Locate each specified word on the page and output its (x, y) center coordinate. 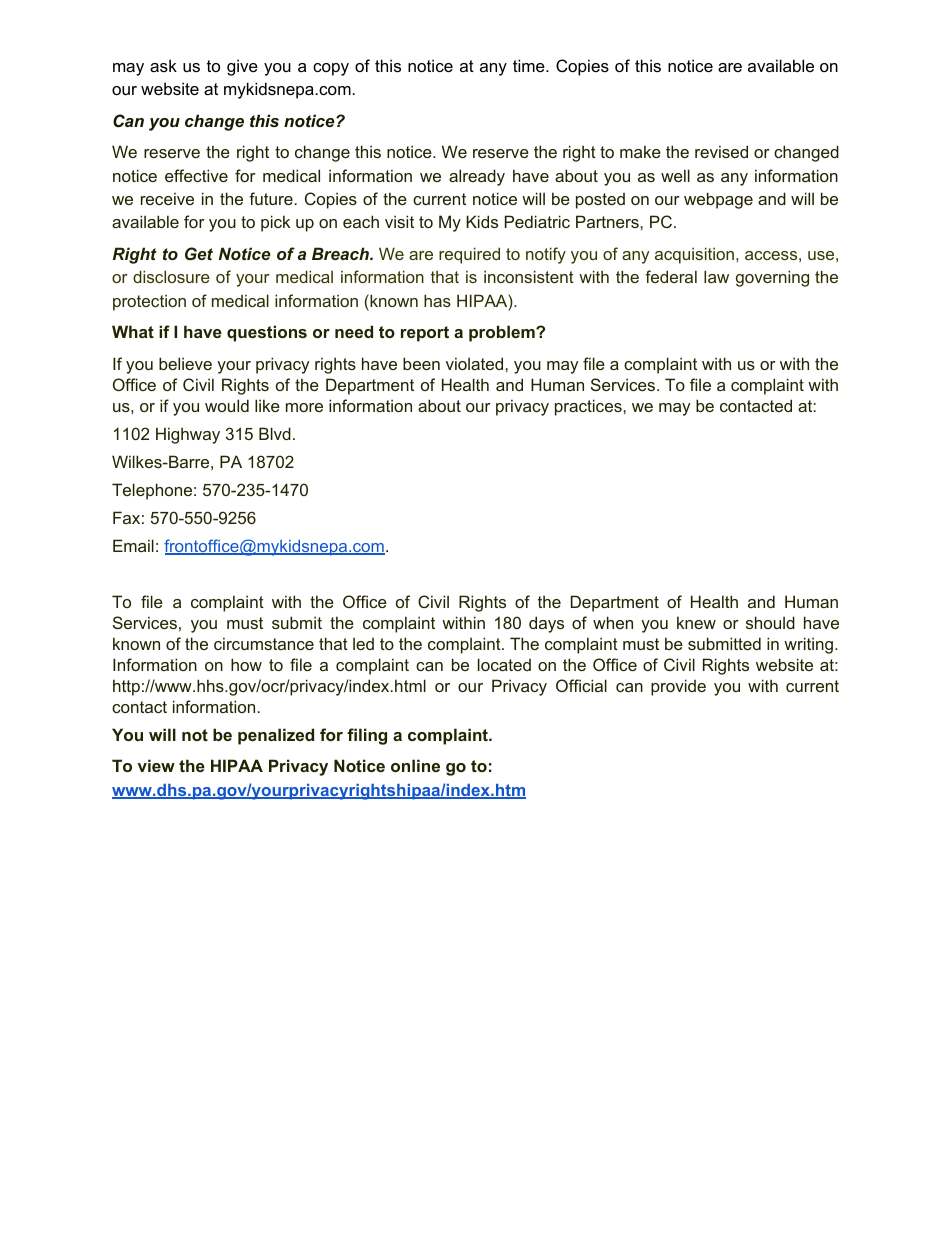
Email (133, 545)
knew (696, 622)
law (716, 276)
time (530, 65)
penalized (276, 736)
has (437, 300)
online (415, 765)
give (242, 67)
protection (149, 302)
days (546, 624)
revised (721, 151)
